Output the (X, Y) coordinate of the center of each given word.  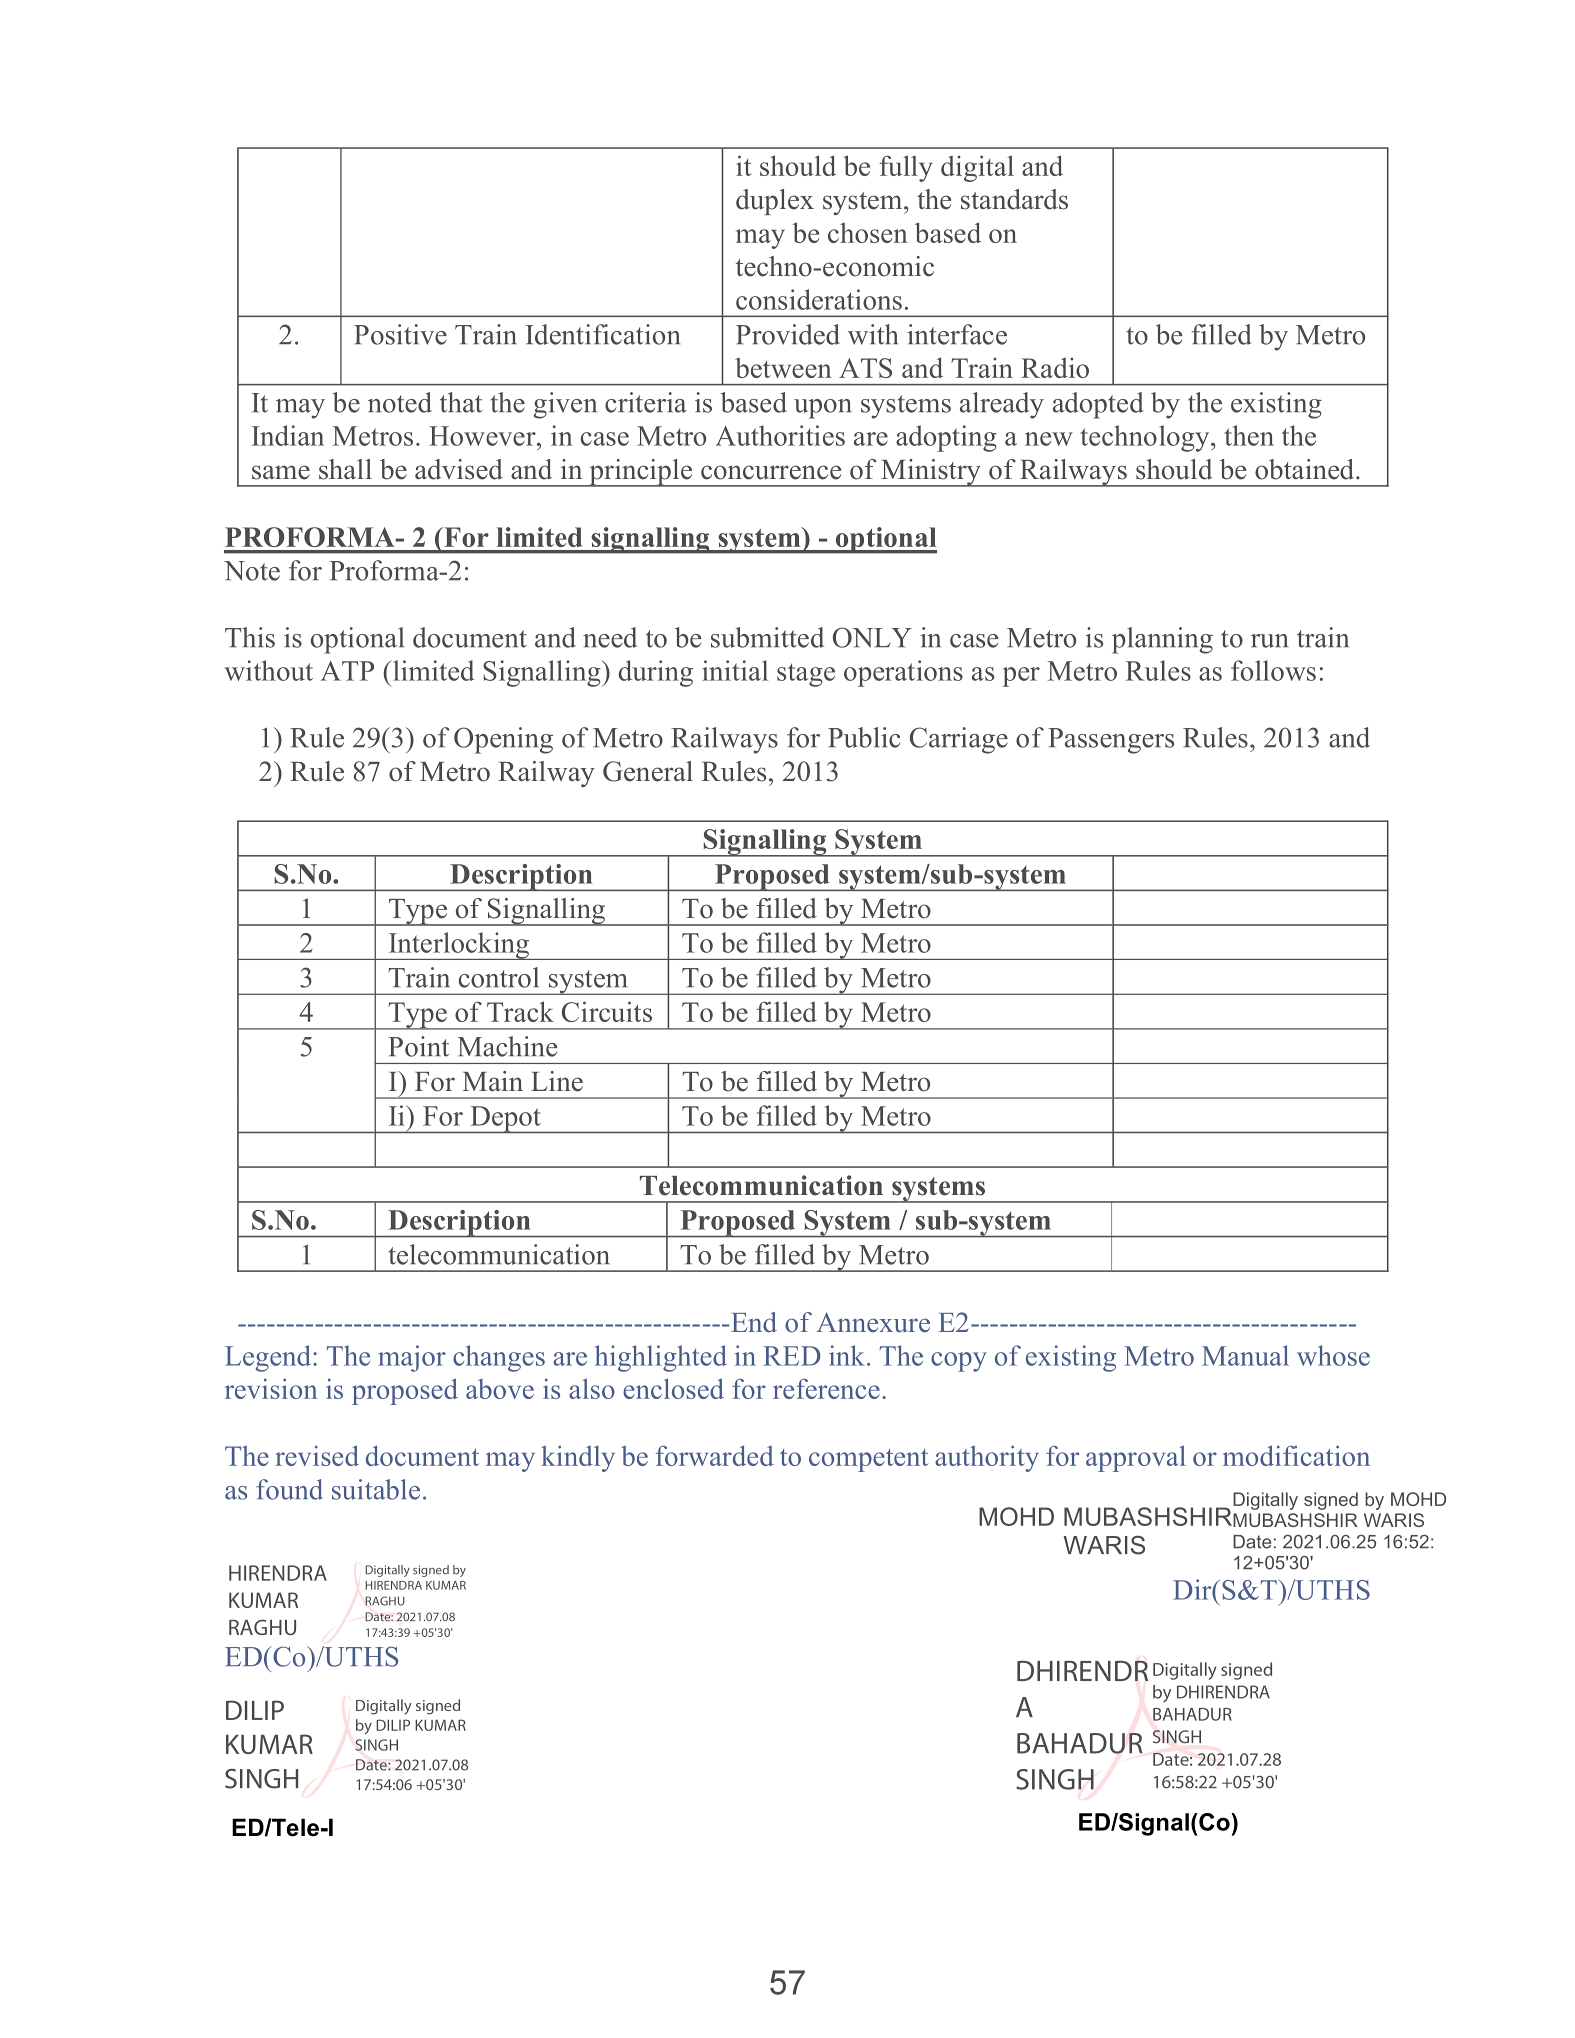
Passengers (1111, 741)
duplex (775, 202)
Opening (503, 740)
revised (317, 1455)
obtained (1306, 469)
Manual (1245, 1355)
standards (1014, 199)
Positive (400, 334)
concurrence (771, 472)
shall (345, 469)
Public (864, 737)
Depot (505, 1119)
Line (557, 1081)
